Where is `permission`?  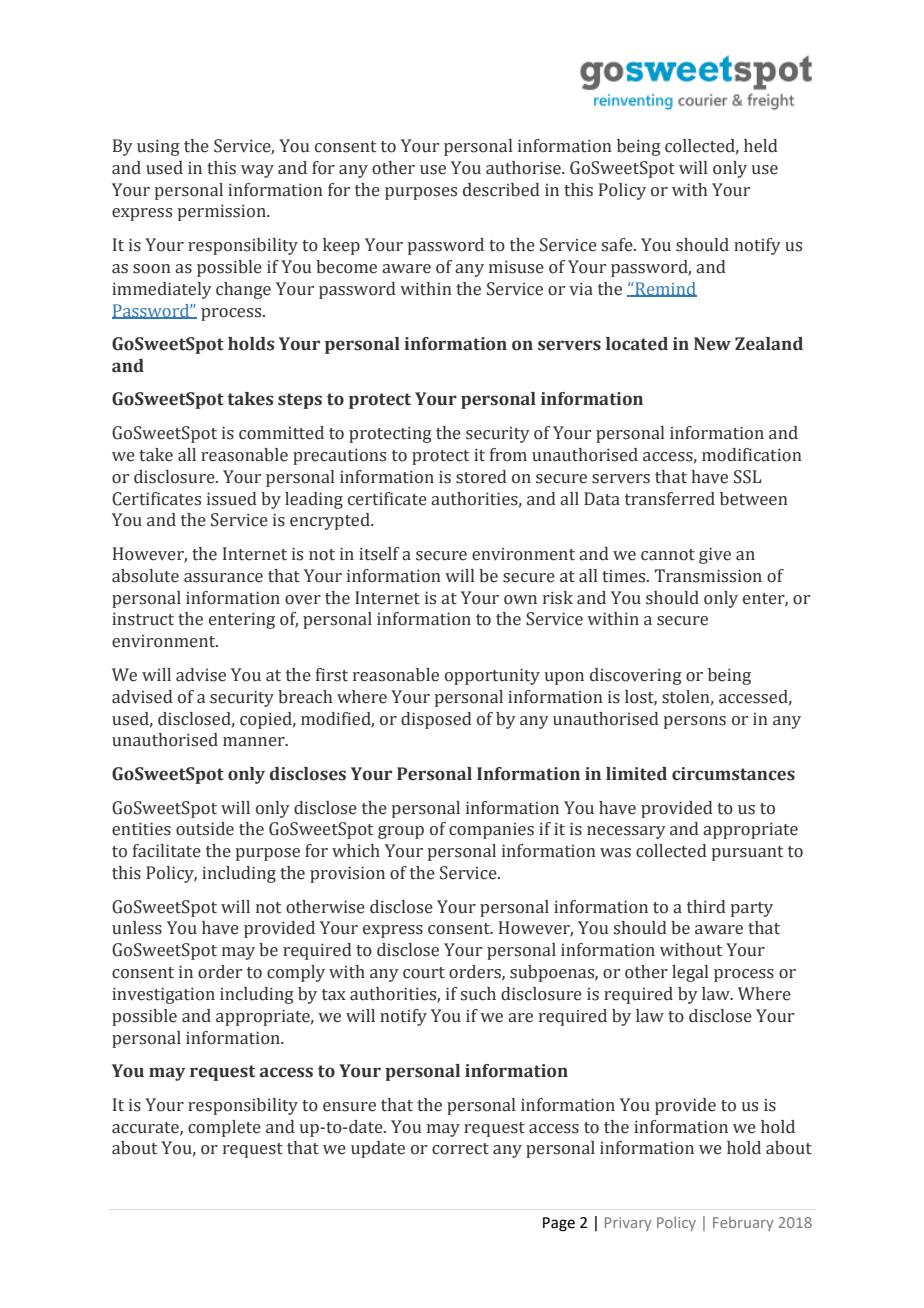 permission is located at coordinates (223, 212).
